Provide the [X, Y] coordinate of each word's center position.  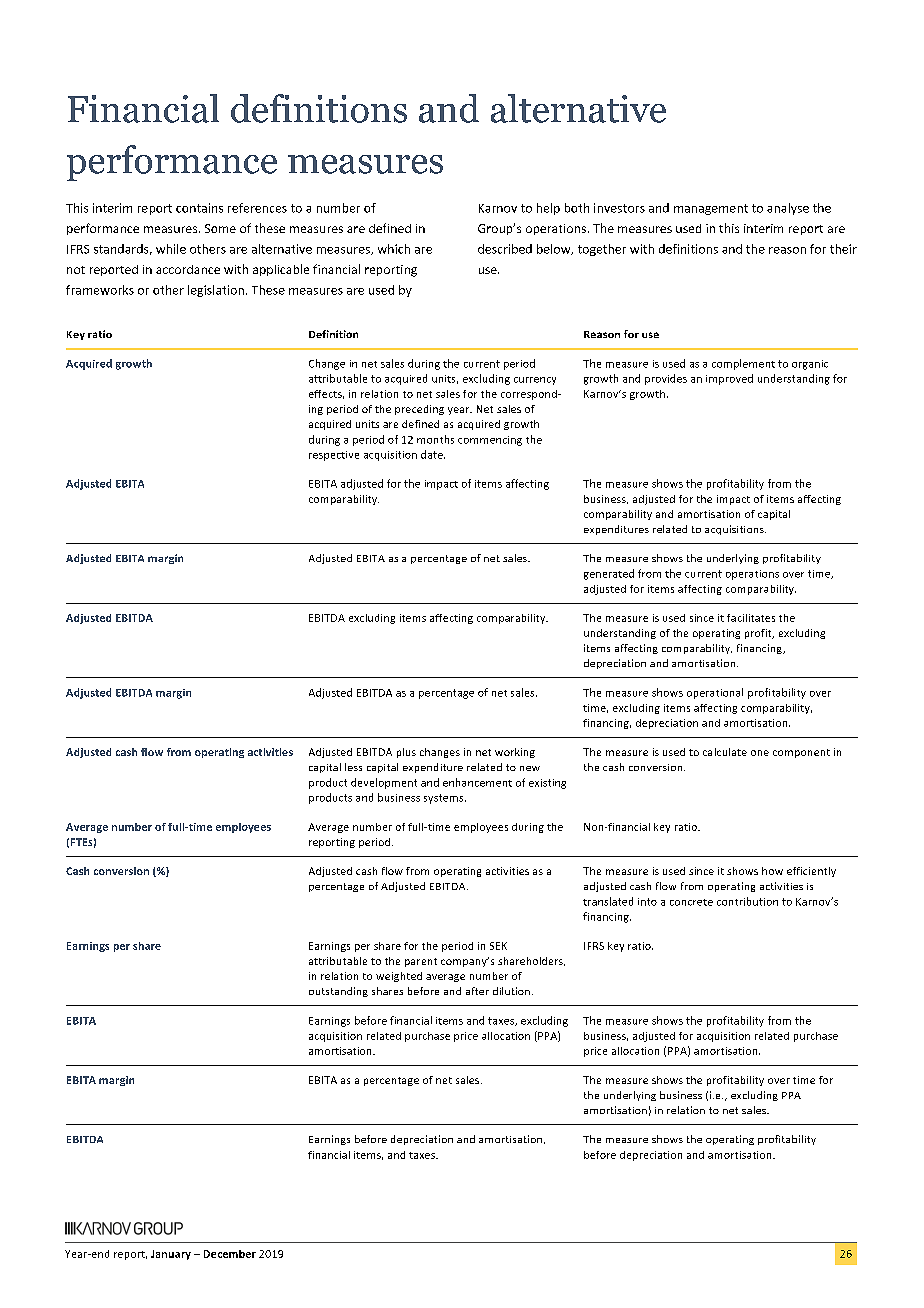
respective [334, 456]
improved [729, 379]
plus [406, 753]
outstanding [338, 992]
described [505, 249]
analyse [788, 209]
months [435, 439]
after [477, 991]
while [171, 249]
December [230, 1254]
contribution [747, 901]
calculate [725, 752]
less [353, 767]
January [171, 1255]
